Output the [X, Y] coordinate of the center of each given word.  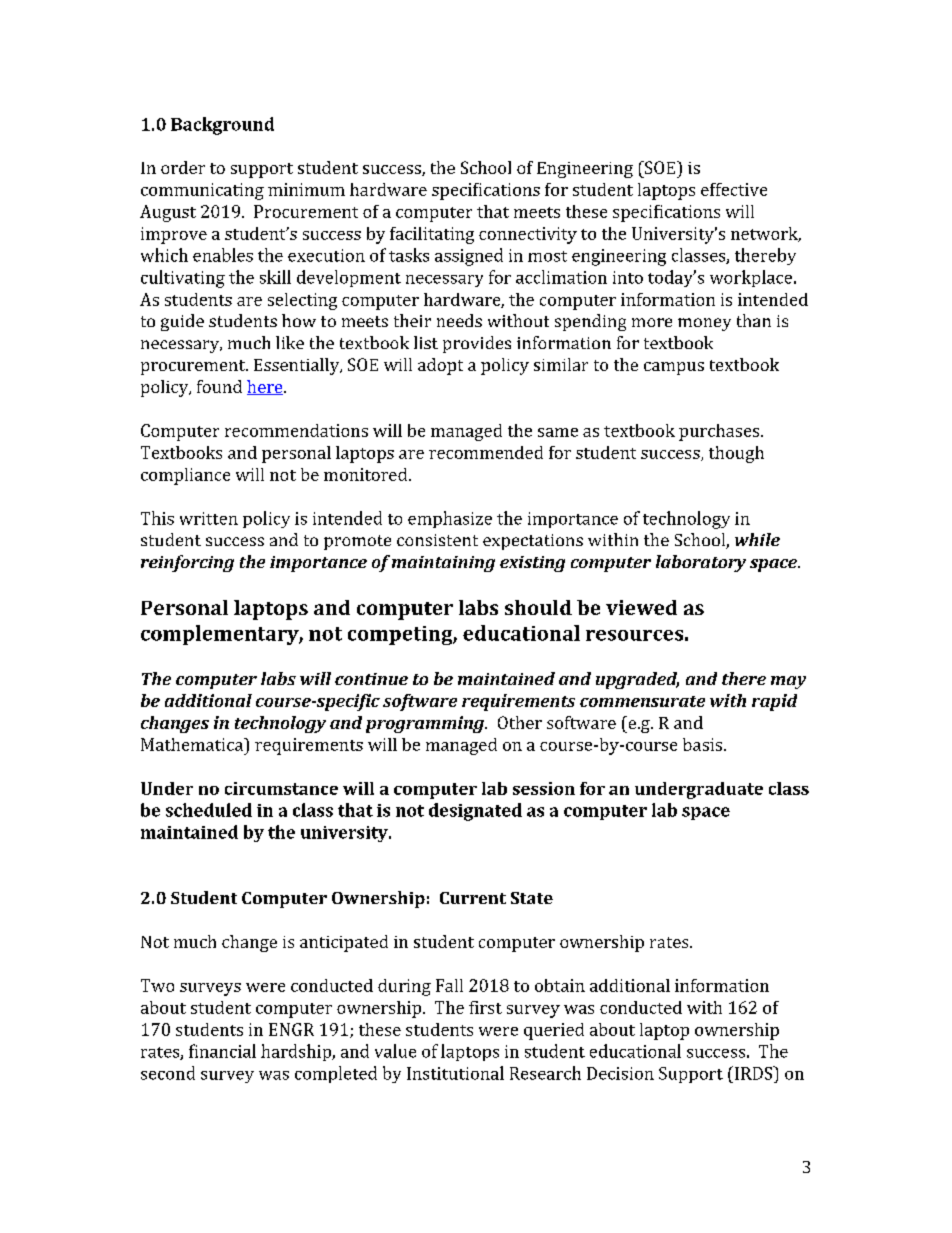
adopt [440, 366]
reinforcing [187, 563]
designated [475, 812]
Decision [620, 1073]
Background [222, 126]
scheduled [209, 810]
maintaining [443, 564]
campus [674, 368]
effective [734, 189]
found [219, 386]
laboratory [701, 563]
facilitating [432, 235]
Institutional [455, 1073]
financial [222, 1051]
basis [702, 744]
